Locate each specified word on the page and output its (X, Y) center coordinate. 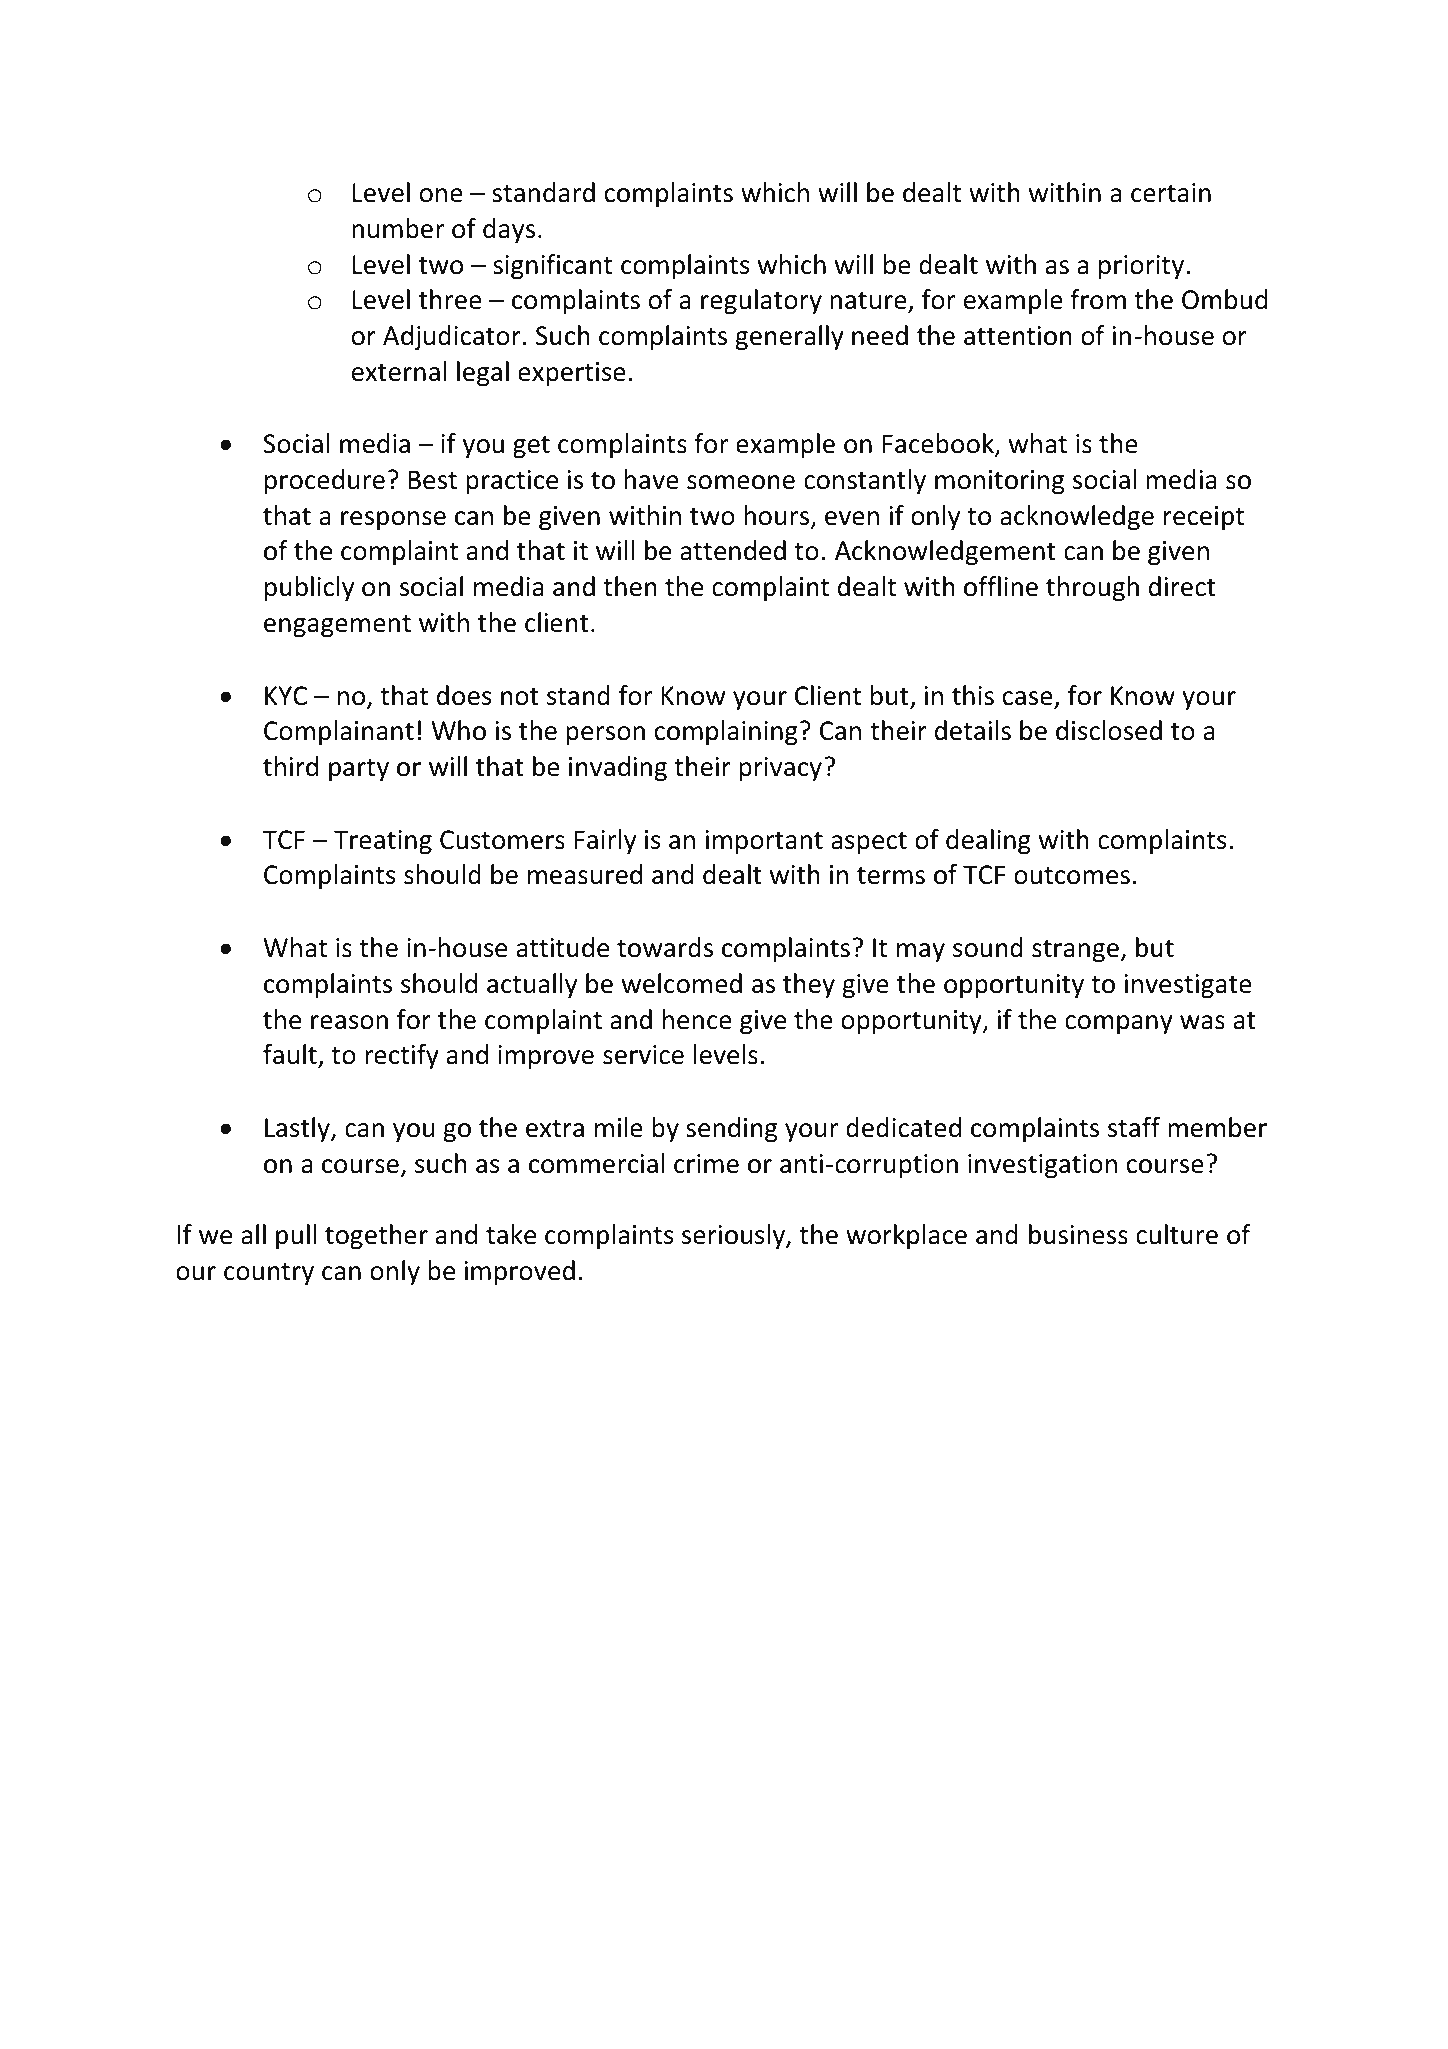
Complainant (339, 732)
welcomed (682, 983)
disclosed (1109, 730)
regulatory (761, 301)
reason (349, 1022)
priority (1141, 267)
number (398, 228)
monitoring (999, 482)
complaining (726, 732)
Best (432, 480)
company (1119, 1024)
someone (741, 482)
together (376, 1236)
